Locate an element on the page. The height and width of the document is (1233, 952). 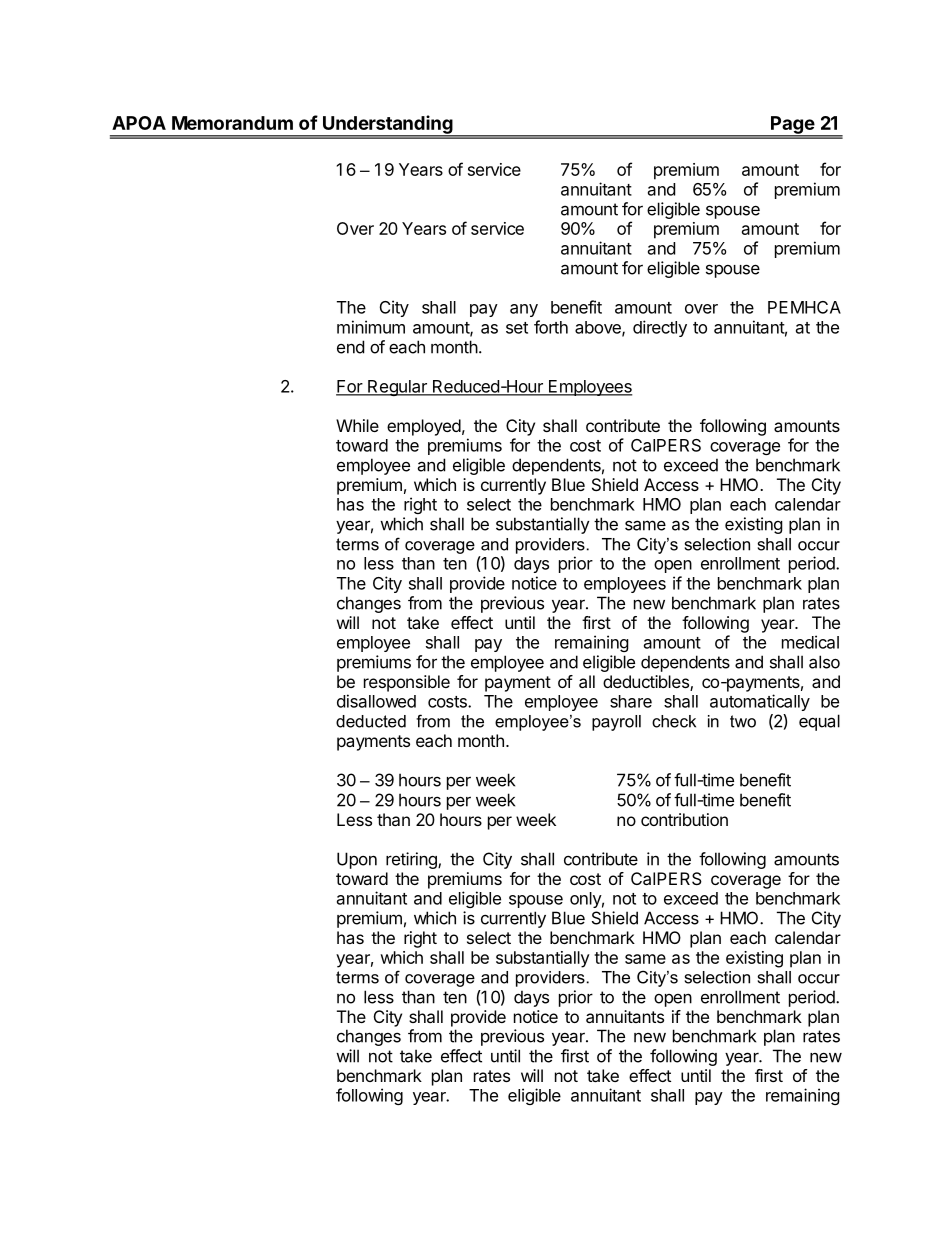
retiring is located at coordinates (412, 860).
